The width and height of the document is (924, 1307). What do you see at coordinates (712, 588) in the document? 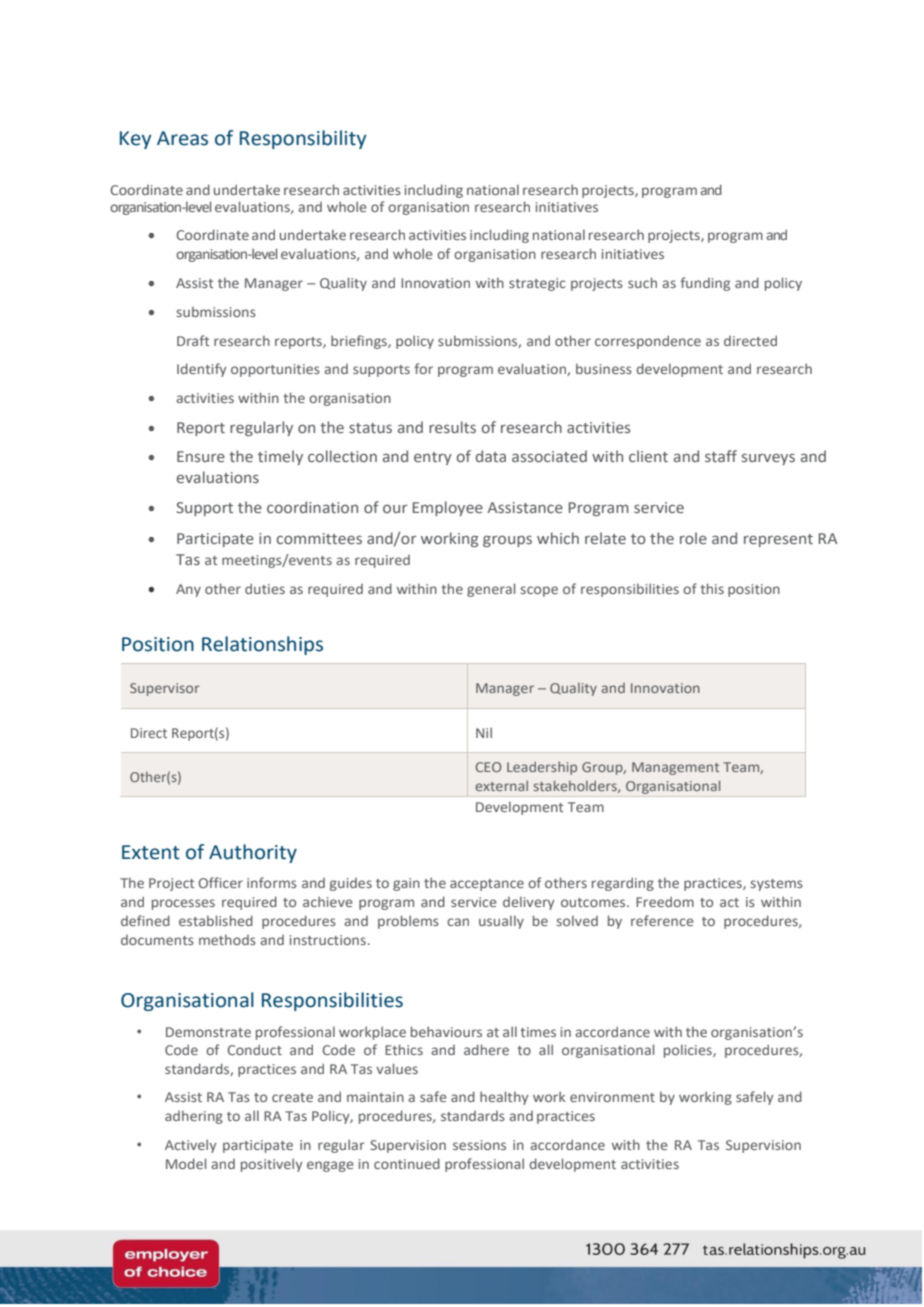
I see `this` at bounding box center [712, 588].
